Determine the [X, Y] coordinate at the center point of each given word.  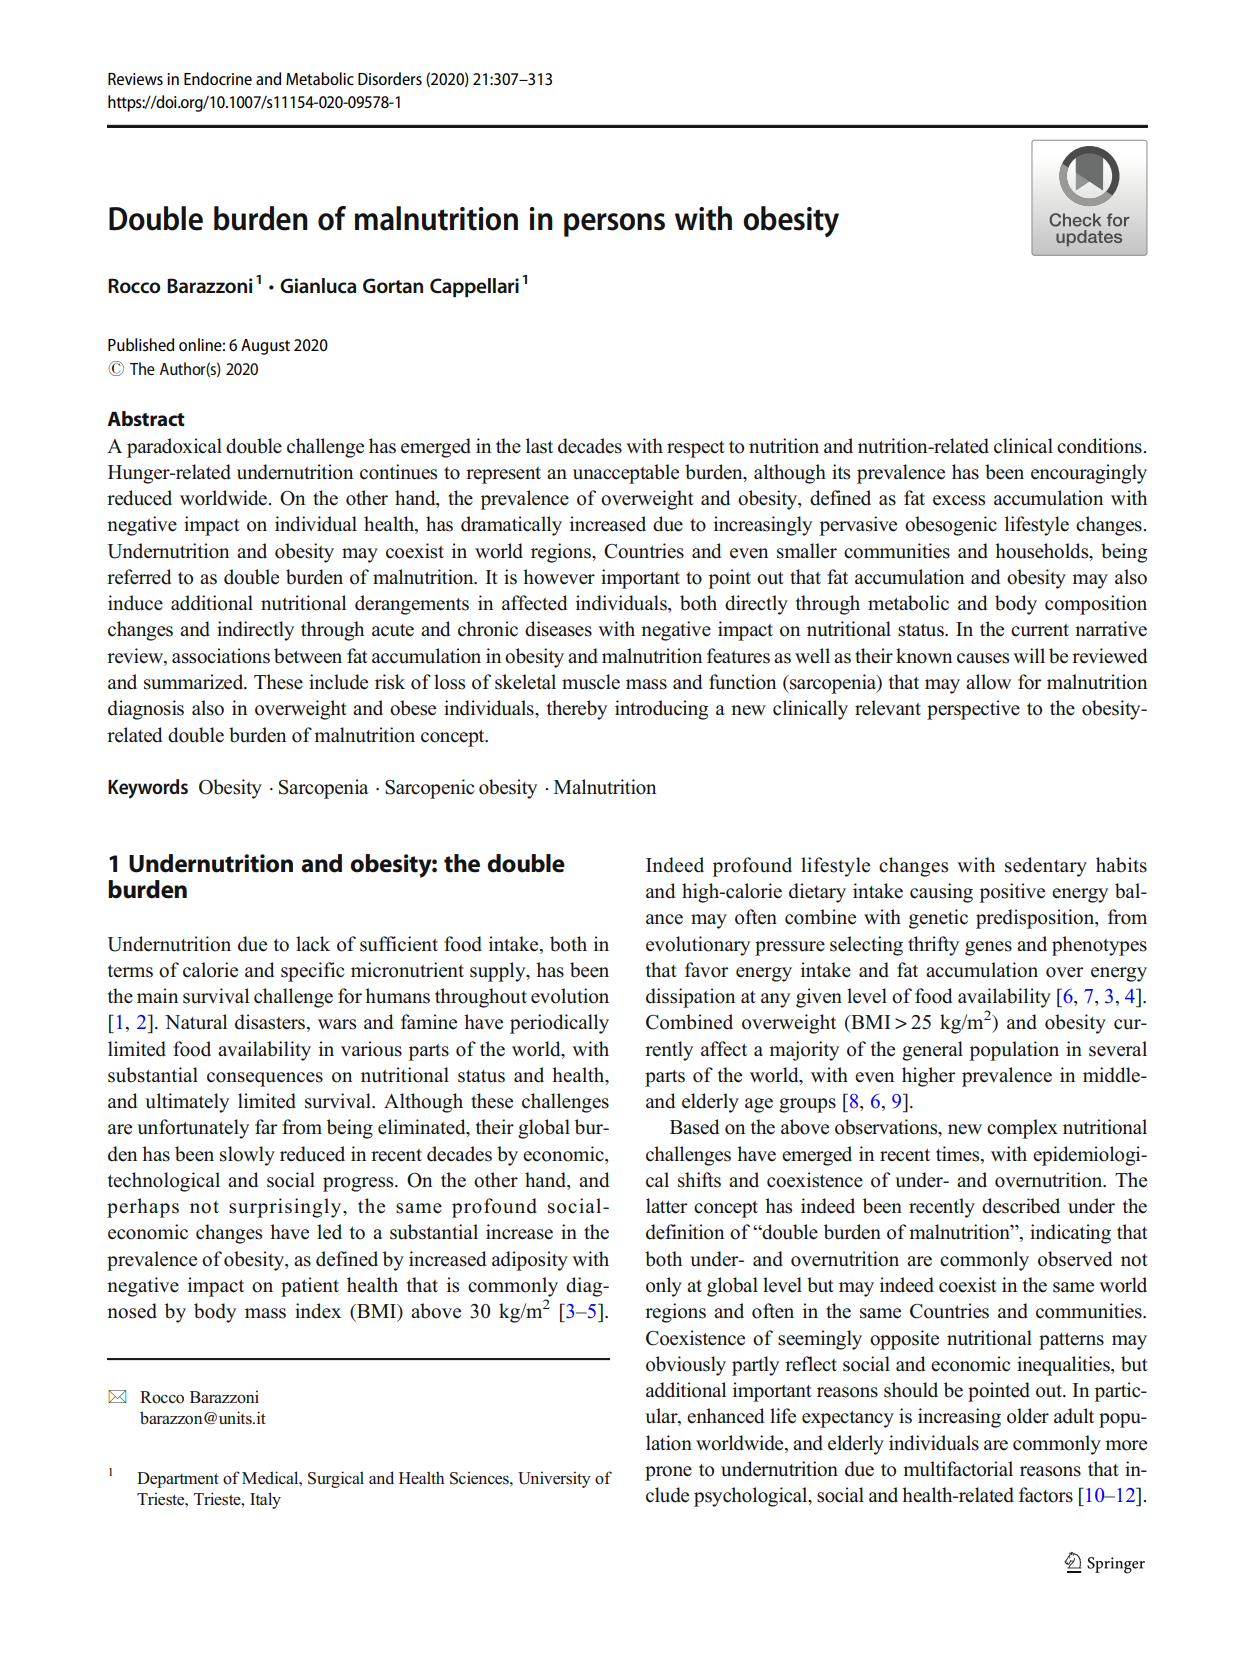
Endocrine [218, 78]
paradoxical [174, 448]
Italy [265, 1500]
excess [959, 500]
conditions [1100, 446]
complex [1022, 1129]
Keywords [148, 789]
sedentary [1046, 867]
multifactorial [958, 1469]
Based [694, 1127]
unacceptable [626, 474]
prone [668, 1473]
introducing [661, 710]
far [266, 1126]
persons [614, 225]
